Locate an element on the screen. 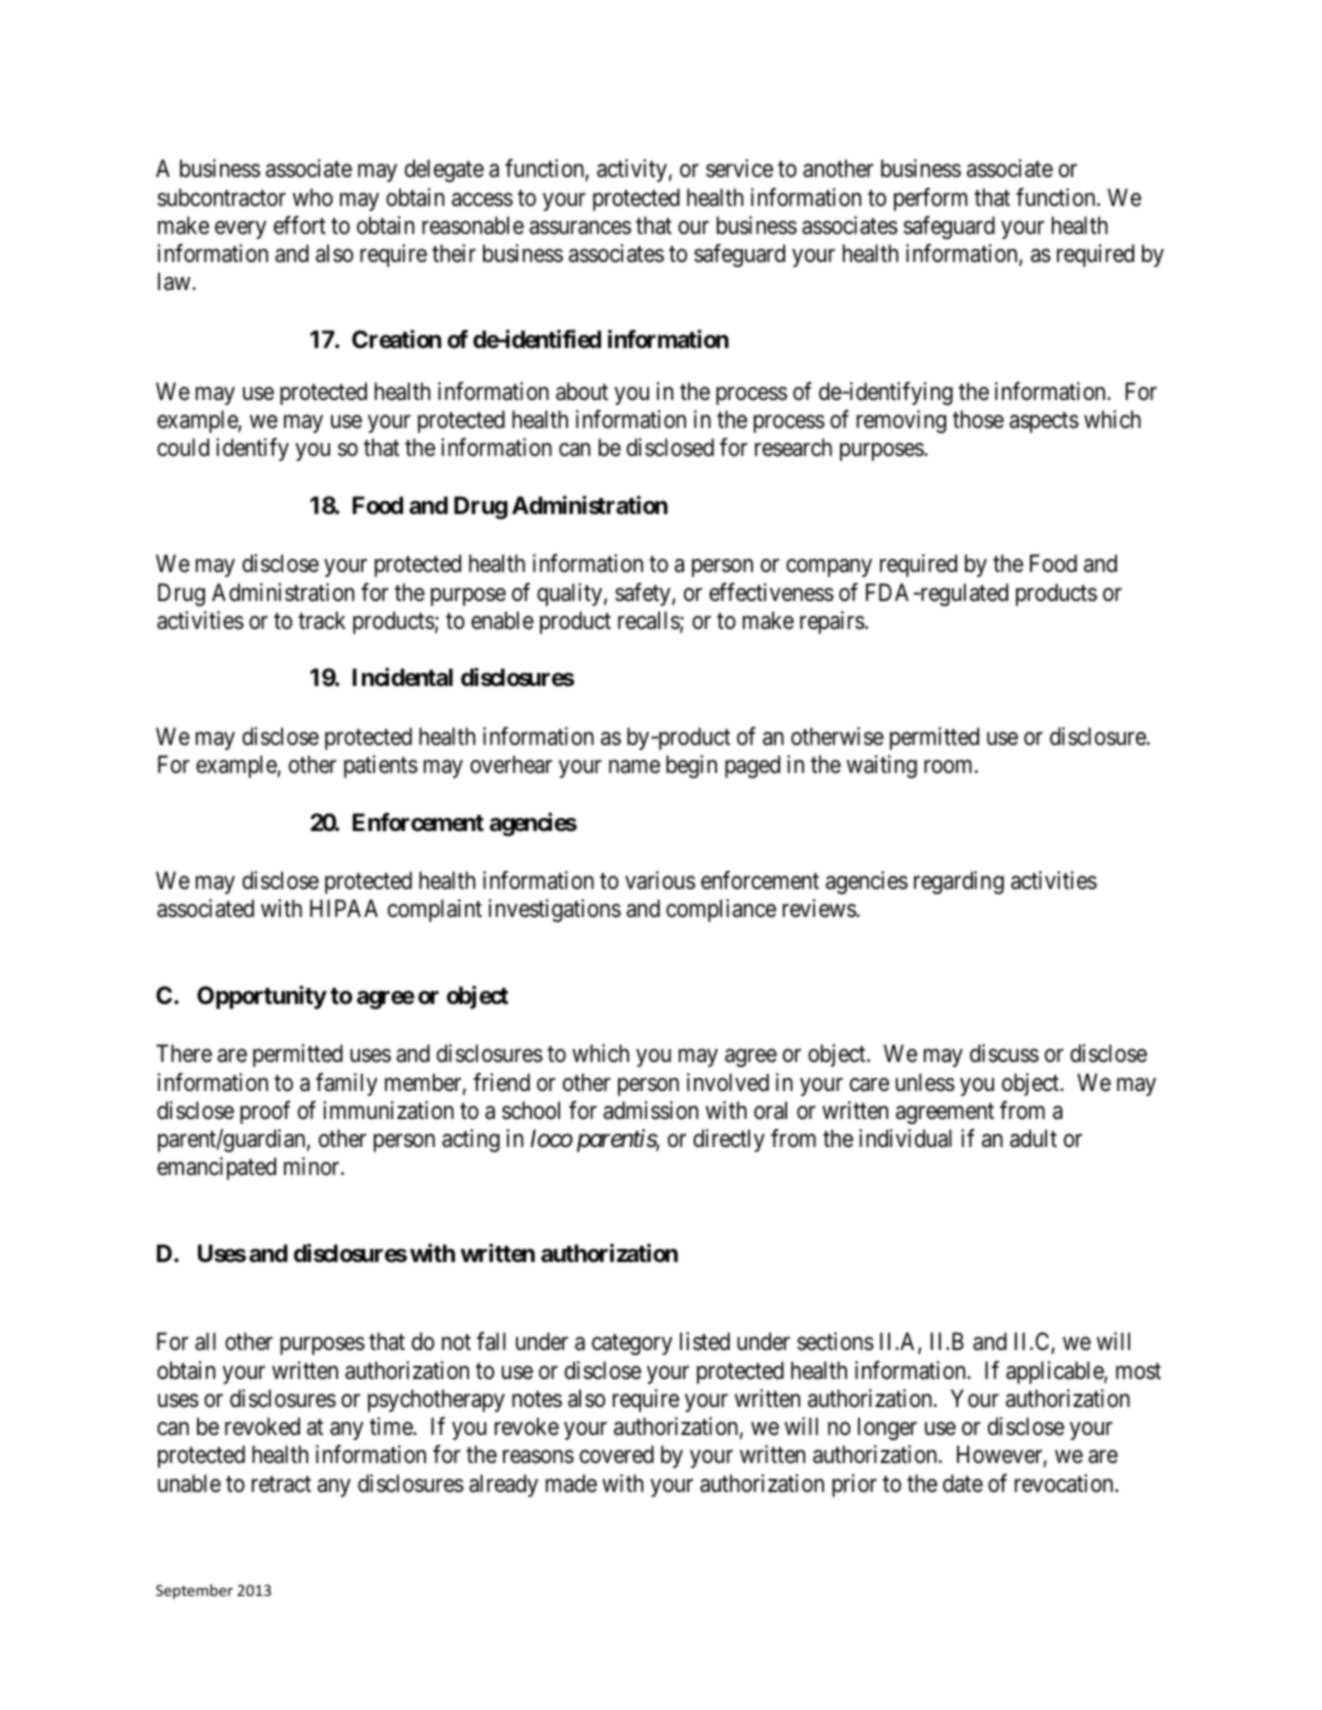  minor is located at coordinates (313, 1166).
